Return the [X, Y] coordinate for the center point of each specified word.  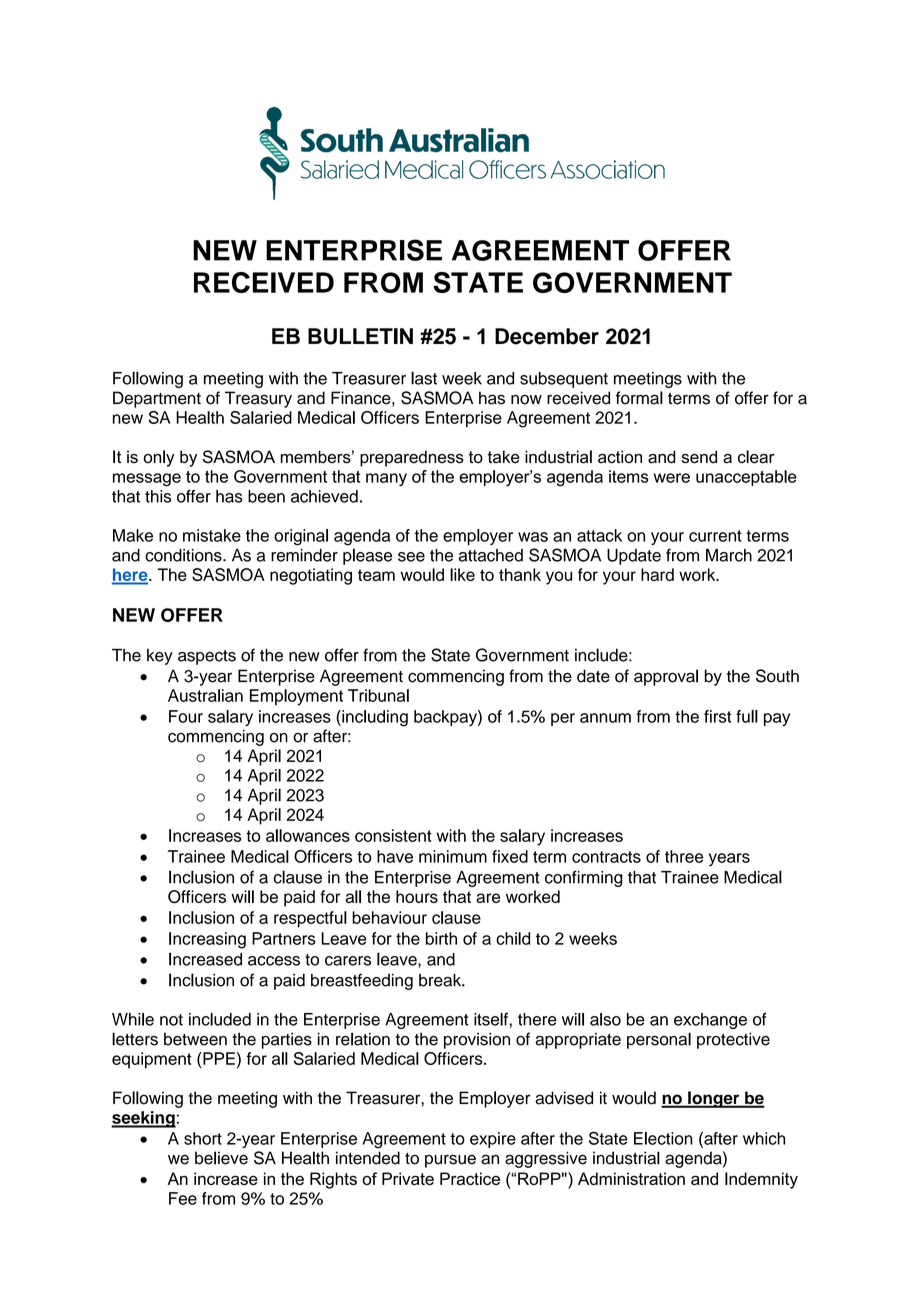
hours [417, 896]
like [462, 574]
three [684, 856]
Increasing [207, 940]
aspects [207, 657]
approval [666, 677]
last [424, 378]
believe [221, 1158]
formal [639, 398]
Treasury [258, 399]
